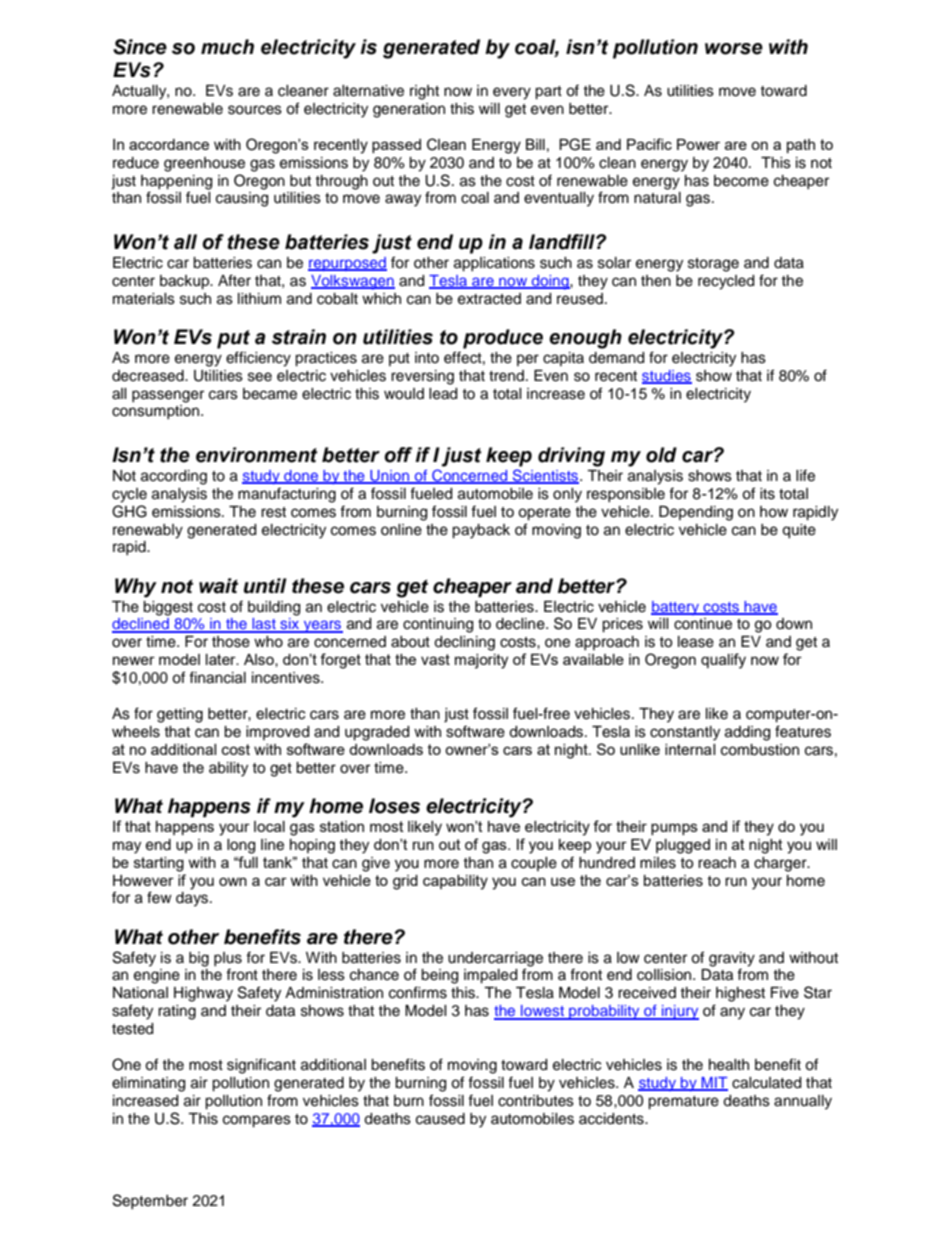  I want to click on premature, so click(683, 1103).
